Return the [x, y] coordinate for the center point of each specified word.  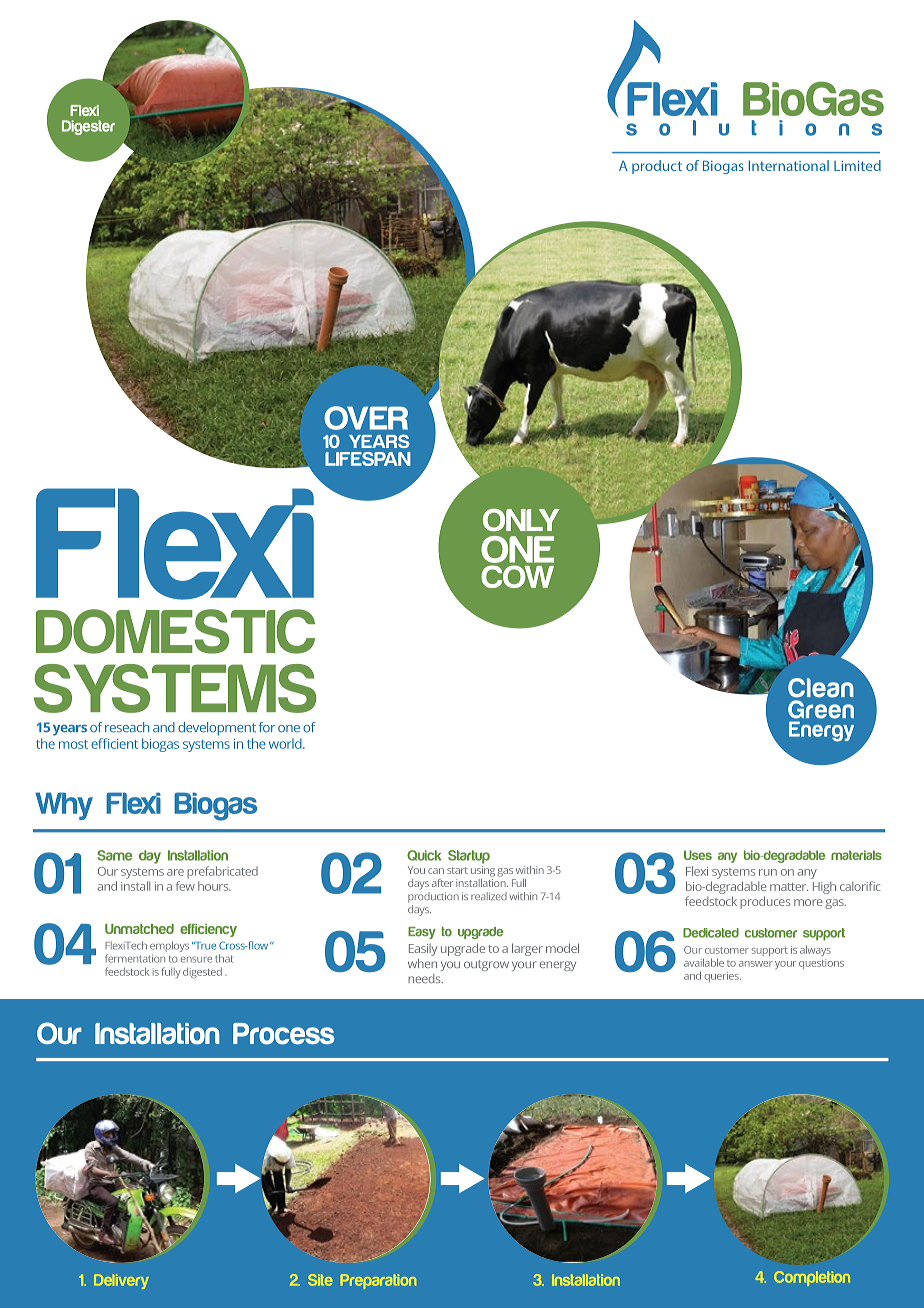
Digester [88, 127]
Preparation [378, 1281]
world [286, 743]
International [789, 165]
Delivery [121, 1281]
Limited [857, 165]
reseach [127, 727]
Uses [698, 855]
